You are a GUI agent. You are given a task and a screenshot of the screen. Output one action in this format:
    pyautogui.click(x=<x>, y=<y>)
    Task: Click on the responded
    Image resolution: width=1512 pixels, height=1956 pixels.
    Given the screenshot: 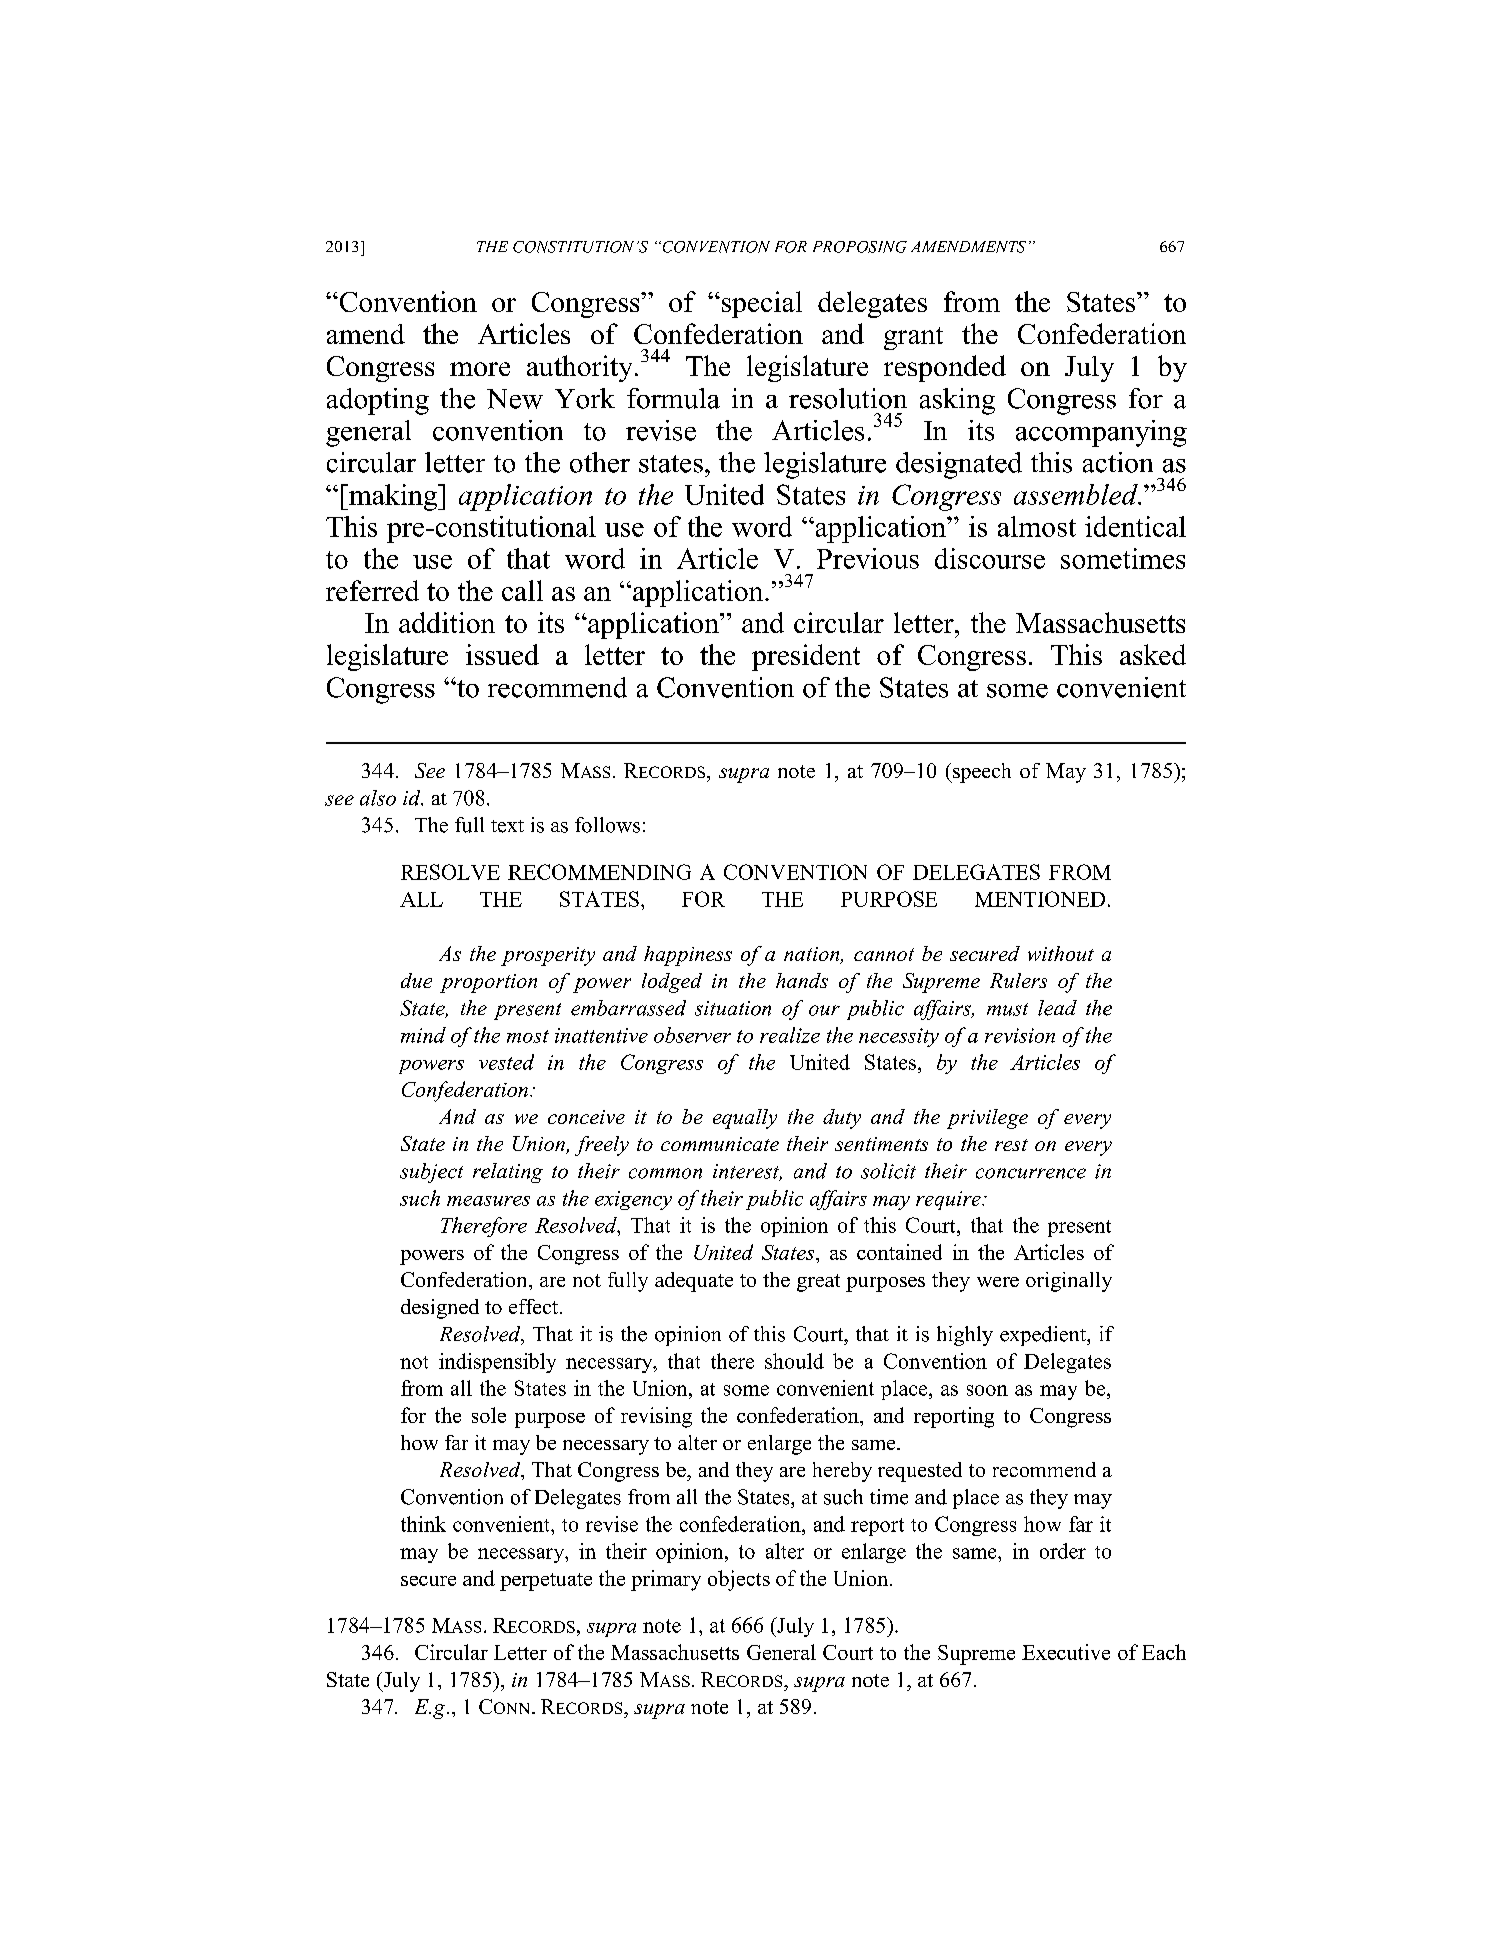 What is the action you would take?
    pyautogui.click(x=945, y=368)
